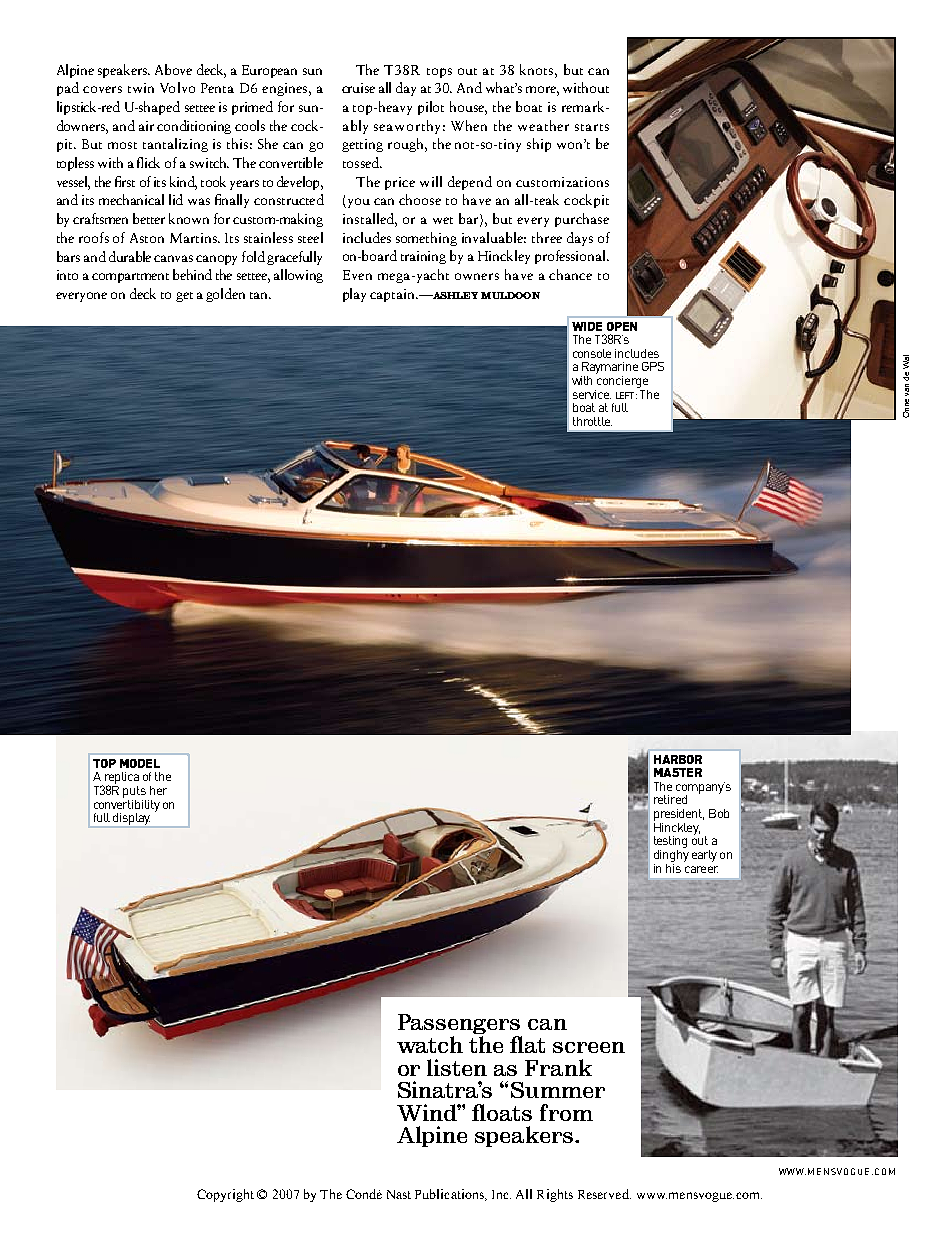 The height and width of the screenshot is (1233, 952). Describe the element at coordinates (592, 421) in the screenshot. I see `throttle` at that location.
